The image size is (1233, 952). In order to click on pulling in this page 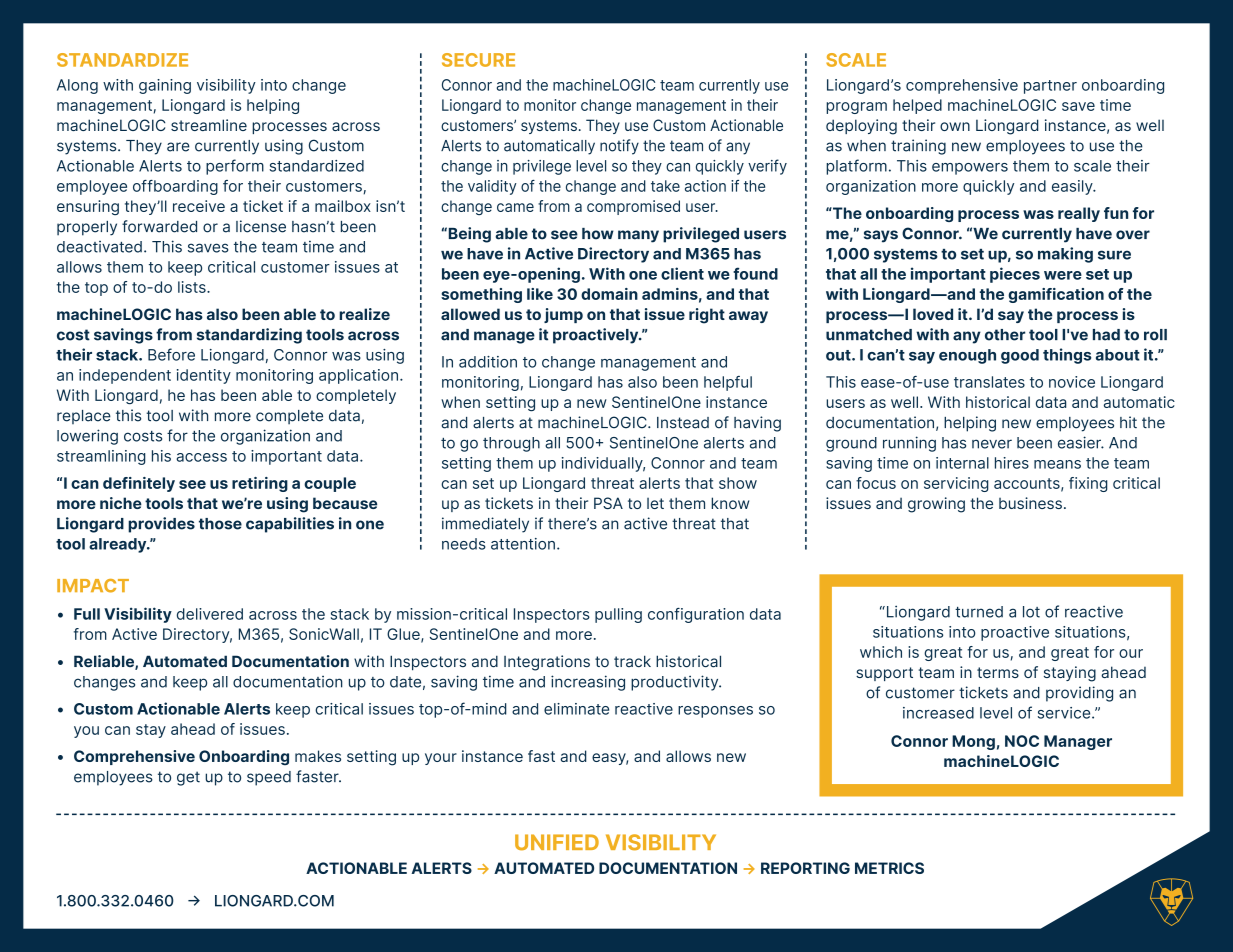, I will do `click(618, 615)`.
